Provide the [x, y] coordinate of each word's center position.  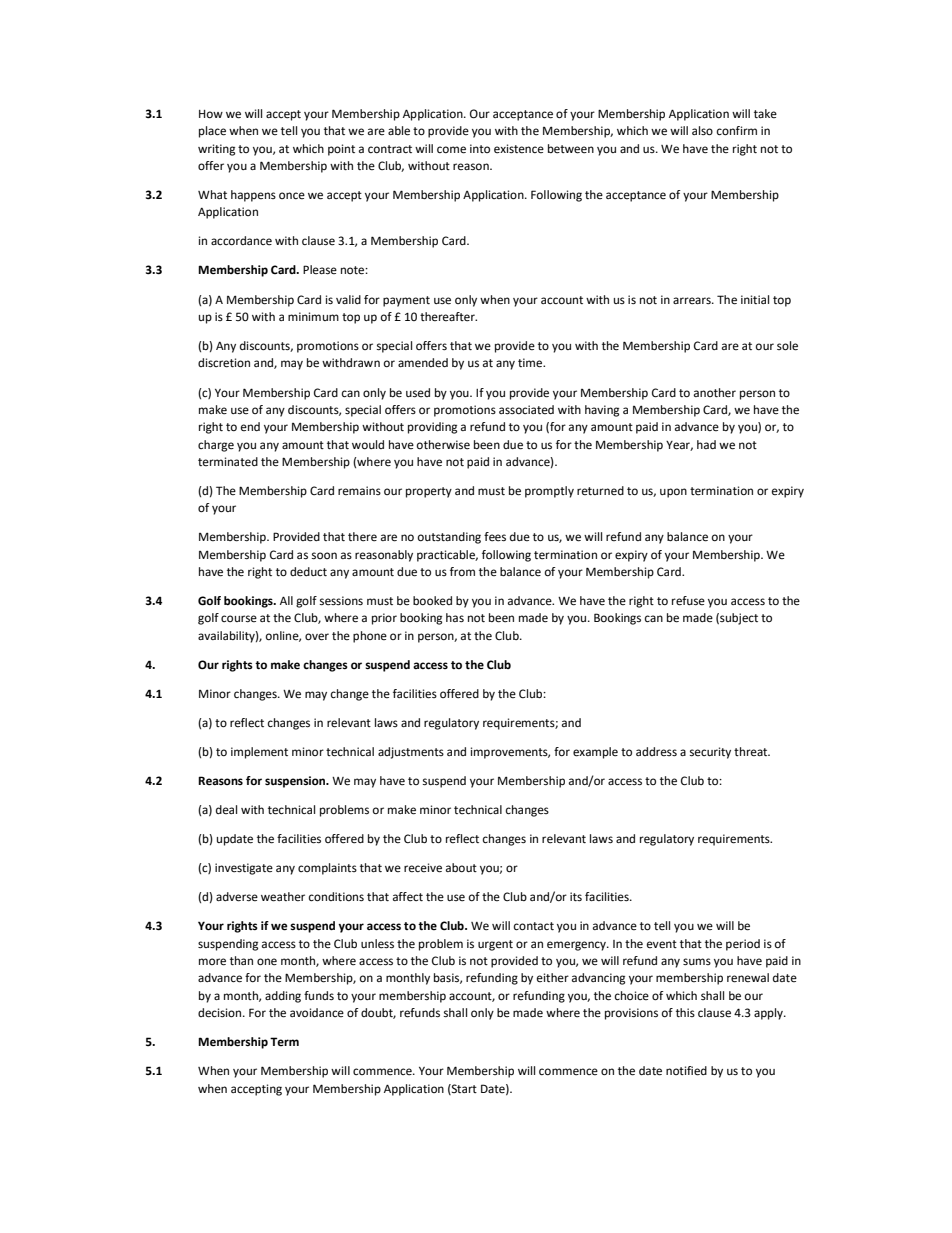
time [531, 363]
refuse [688, 601]
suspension [296, 782]
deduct [308, 572]
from [462, 571]
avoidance [317, 1012]
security [710, 753]
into [480, 148]
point [341, 150]
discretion [224, 363]
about [461, 867]
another [715, 393]
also [702, 131]
